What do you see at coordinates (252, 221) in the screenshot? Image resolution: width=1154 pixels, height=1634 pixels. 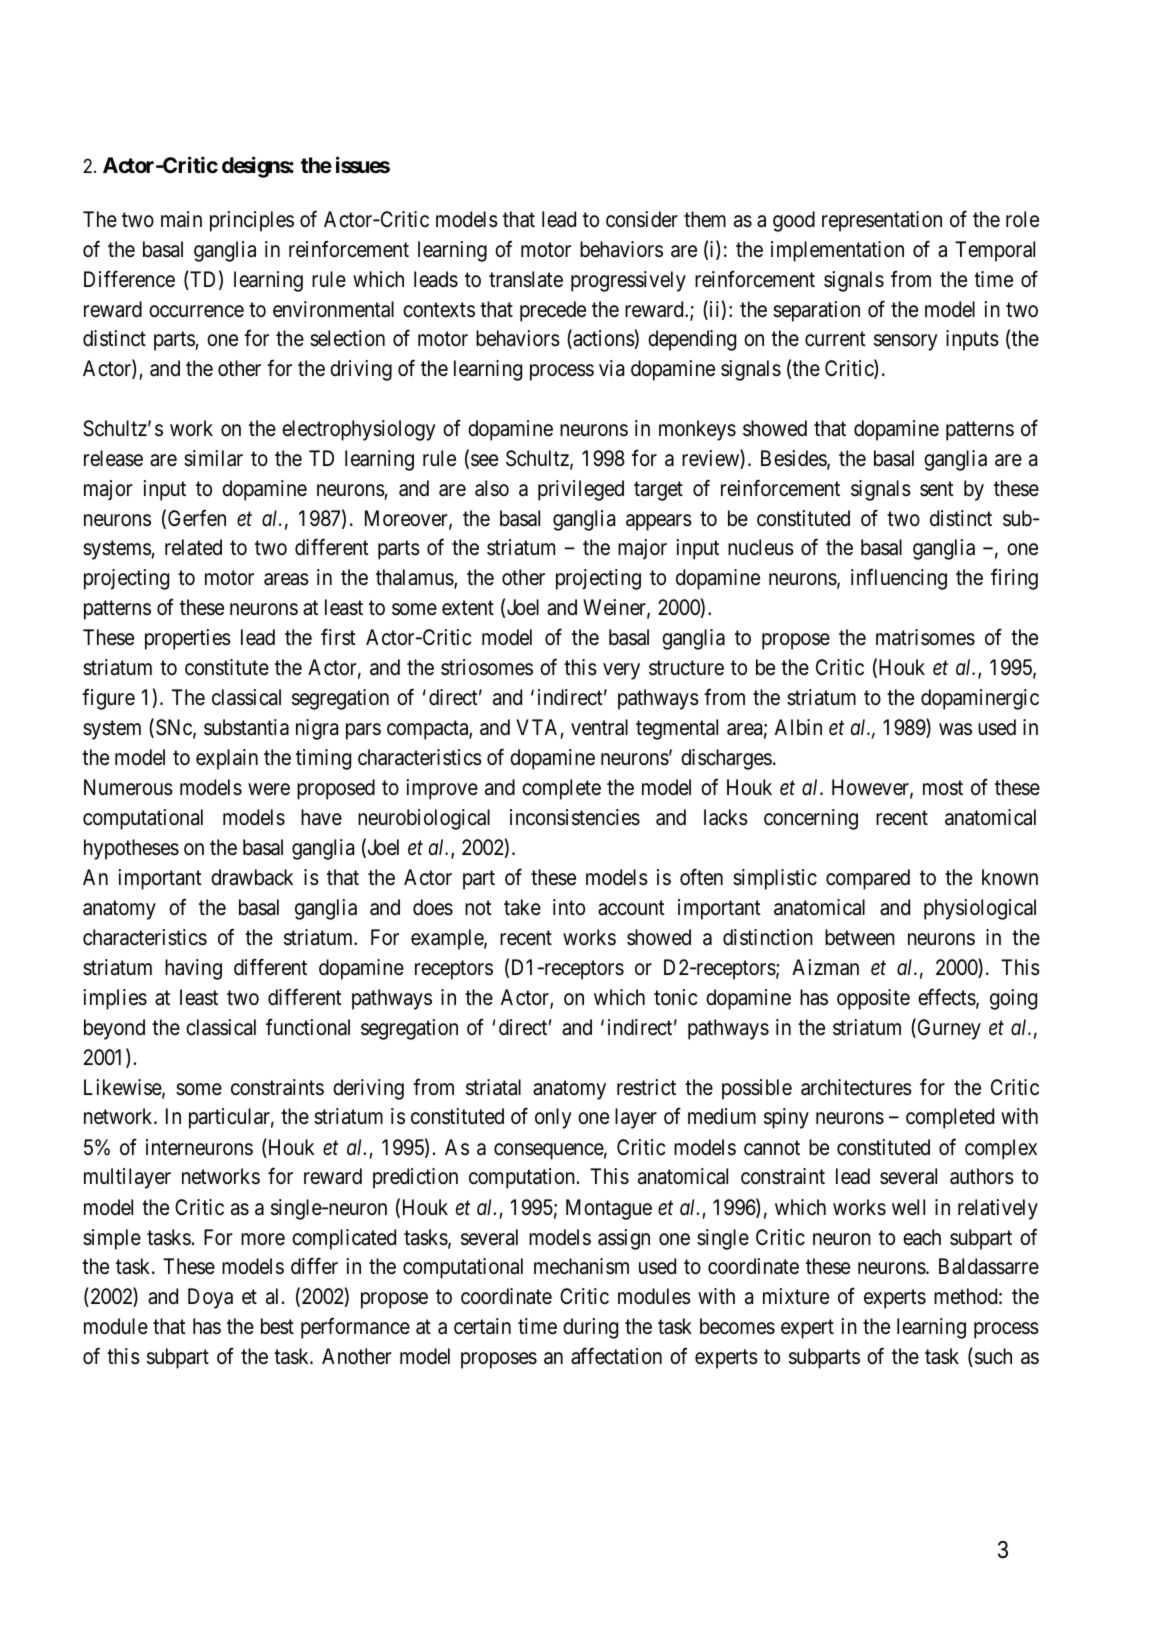 I see `principles` at bounding box center [252, 221].
